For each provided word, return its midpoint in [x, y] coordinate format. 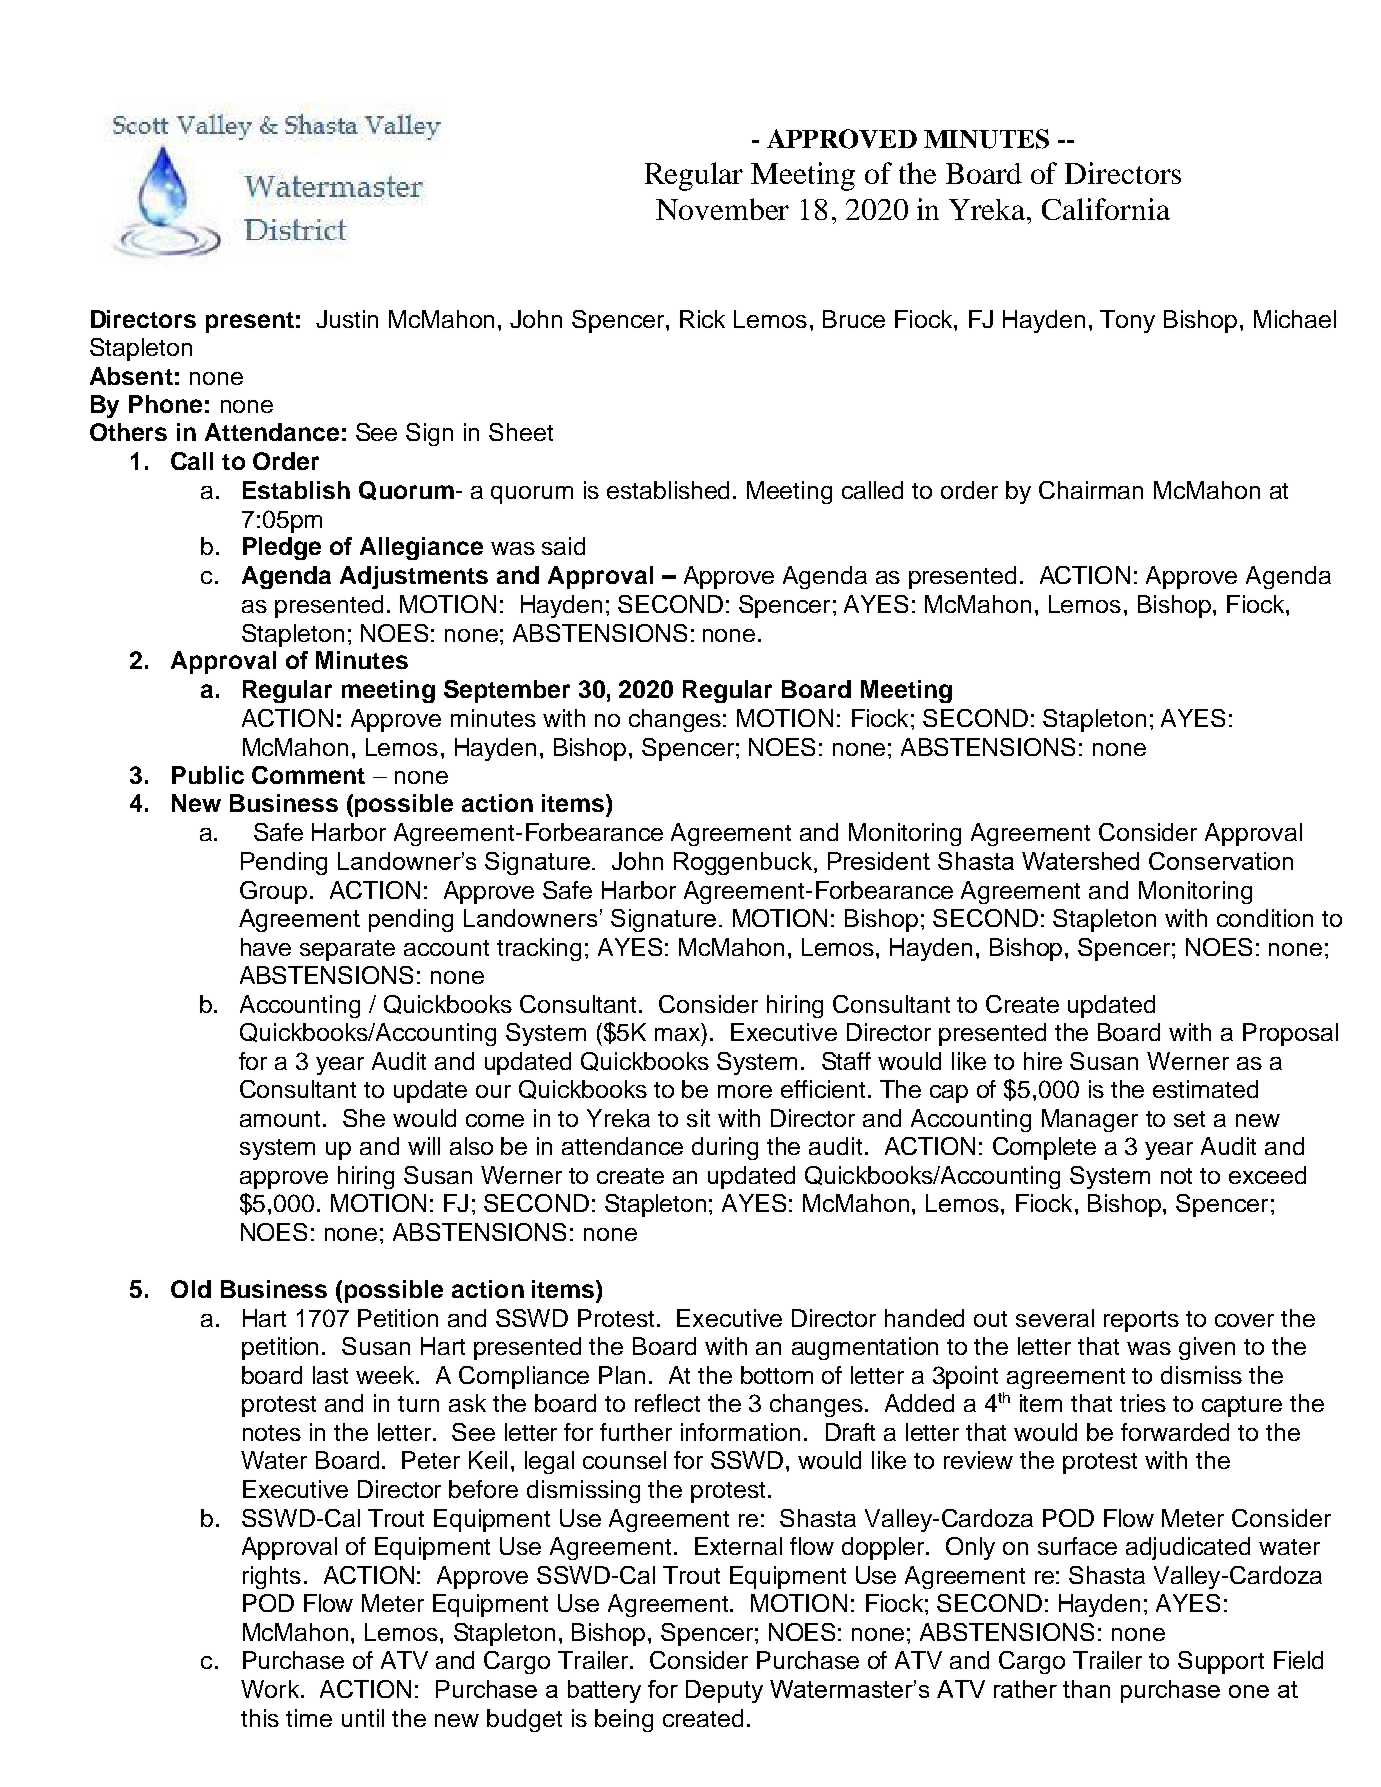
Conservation [1221, 861]
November [722, 209]
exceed [1267, 1175]
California [1106, 209]
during [725, 1148]
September [507, 691]
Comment [308, 775]
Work [271, 1689]
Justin [347, 319]
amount [282, 1119]
